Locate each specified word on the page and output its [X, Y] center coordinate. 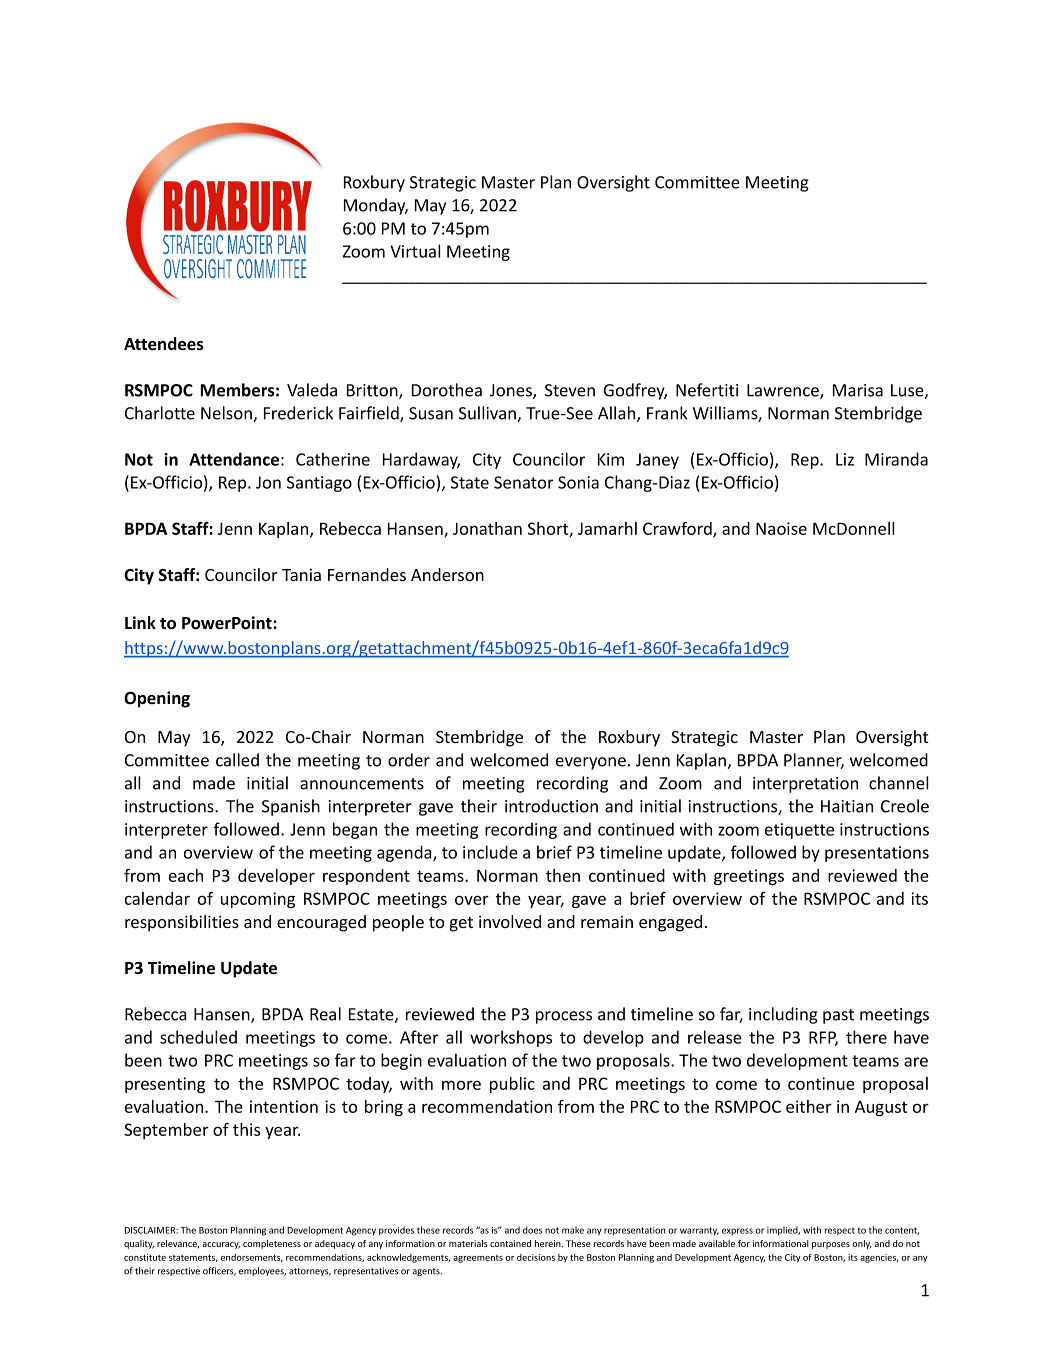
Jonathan [487, 528]
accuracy [221, 1245]
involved [510, 921]
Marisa [858, 390]
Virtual [415, 251]
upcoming [258, 900]
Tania [301, 575]
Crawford [678, 530]
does [532, 1230]
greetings [749, 877]
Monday [376, 206]
